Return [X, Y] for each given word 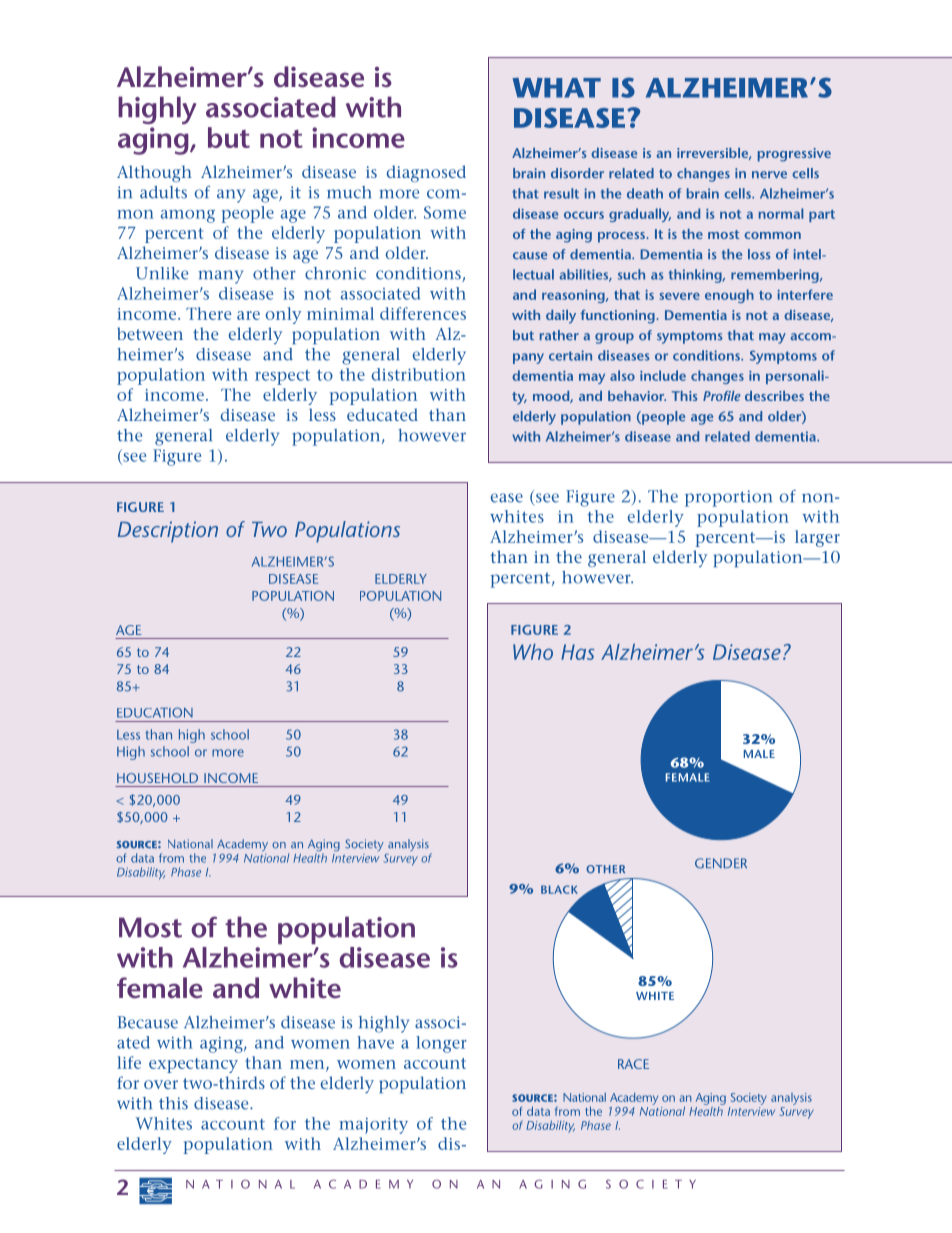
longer [441, 1044]
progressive [794, 155]
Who [533, 652]
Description [168, 532]
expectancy [193, 1065]
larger [817, 538]
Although [154, 173]
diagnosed [426, 173]
